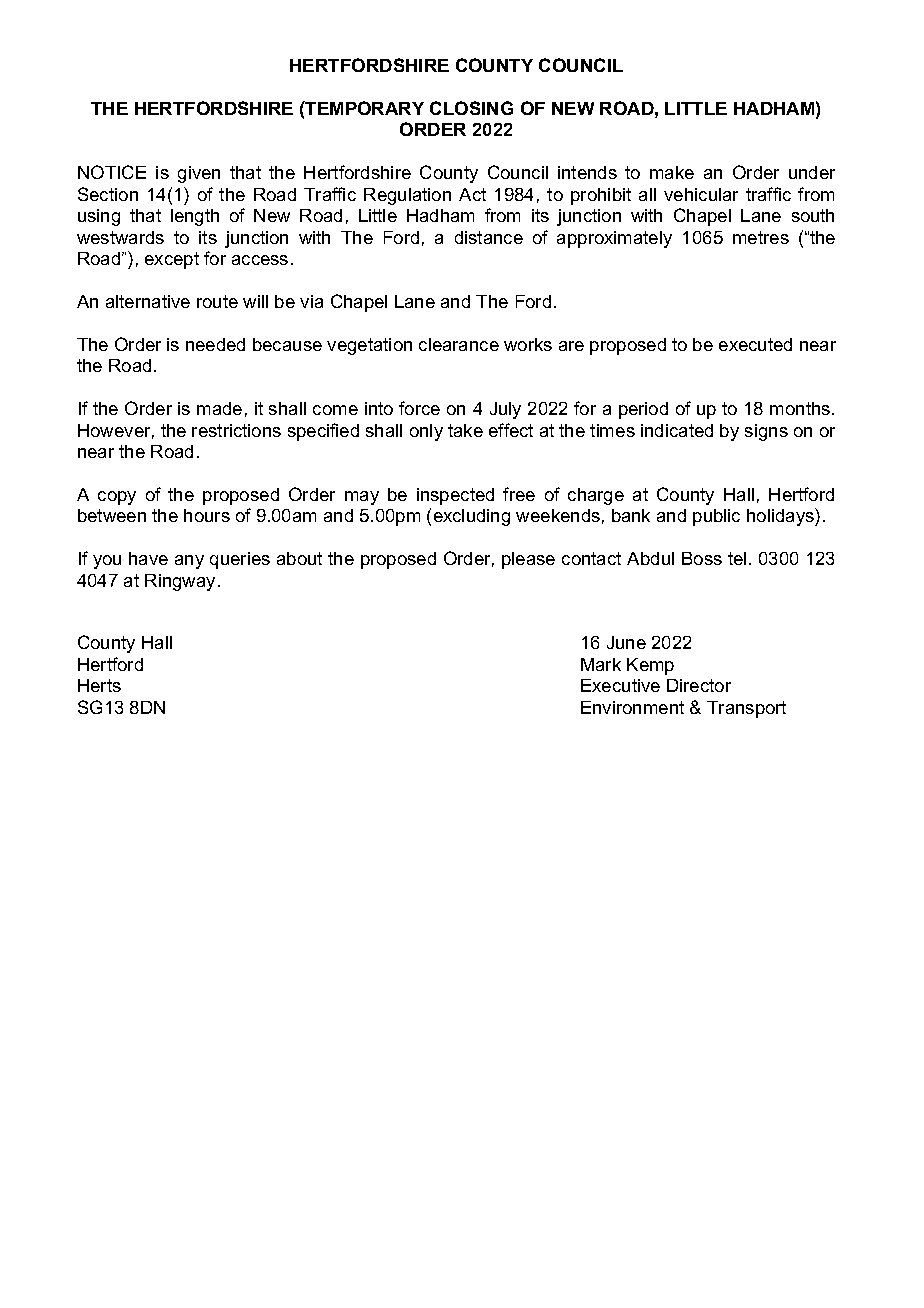 The height and width of the screenshot is (1308, 924). Describe the element at coordinates (219, 408) in the screenshot. I see `made` at that location.
